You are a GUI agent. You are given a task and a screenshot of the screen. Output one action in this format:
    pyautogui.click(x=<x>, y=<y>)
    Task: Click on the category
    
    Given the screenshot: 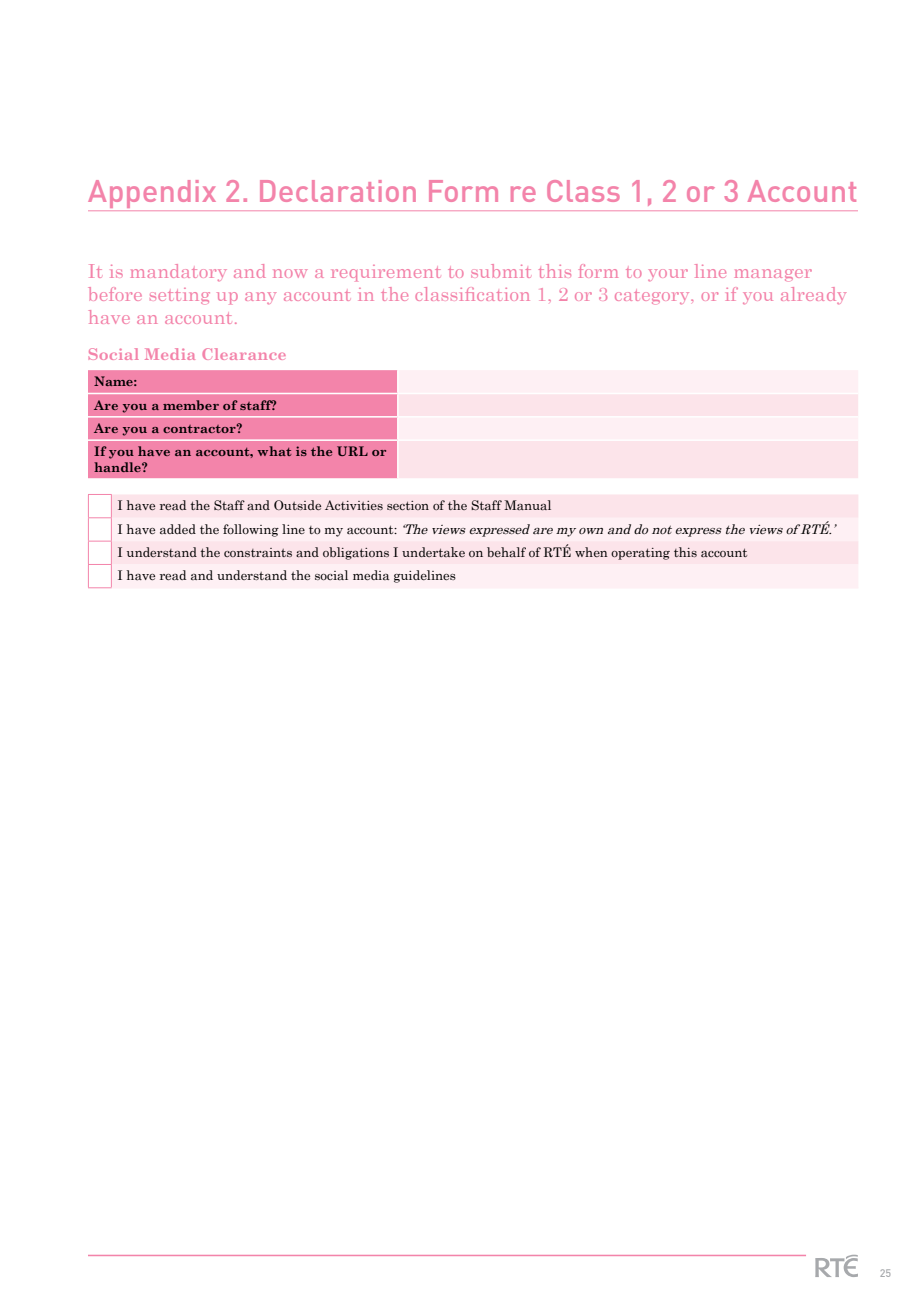 What is the action you would take?
    pyautogui.click(x=653, y=297)
